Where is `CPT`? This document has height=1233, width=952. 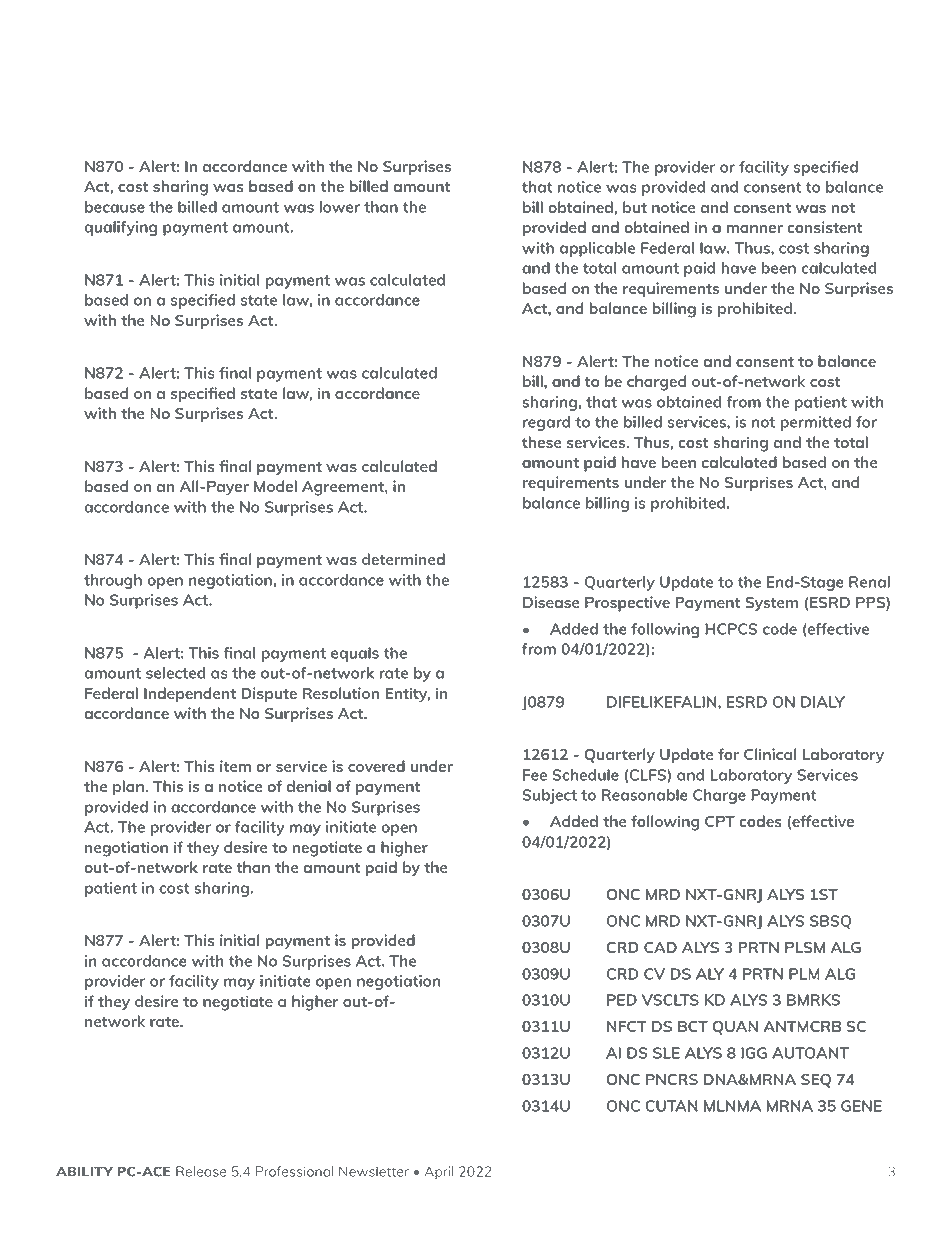
CPT is located at coordinates (720, 821).
